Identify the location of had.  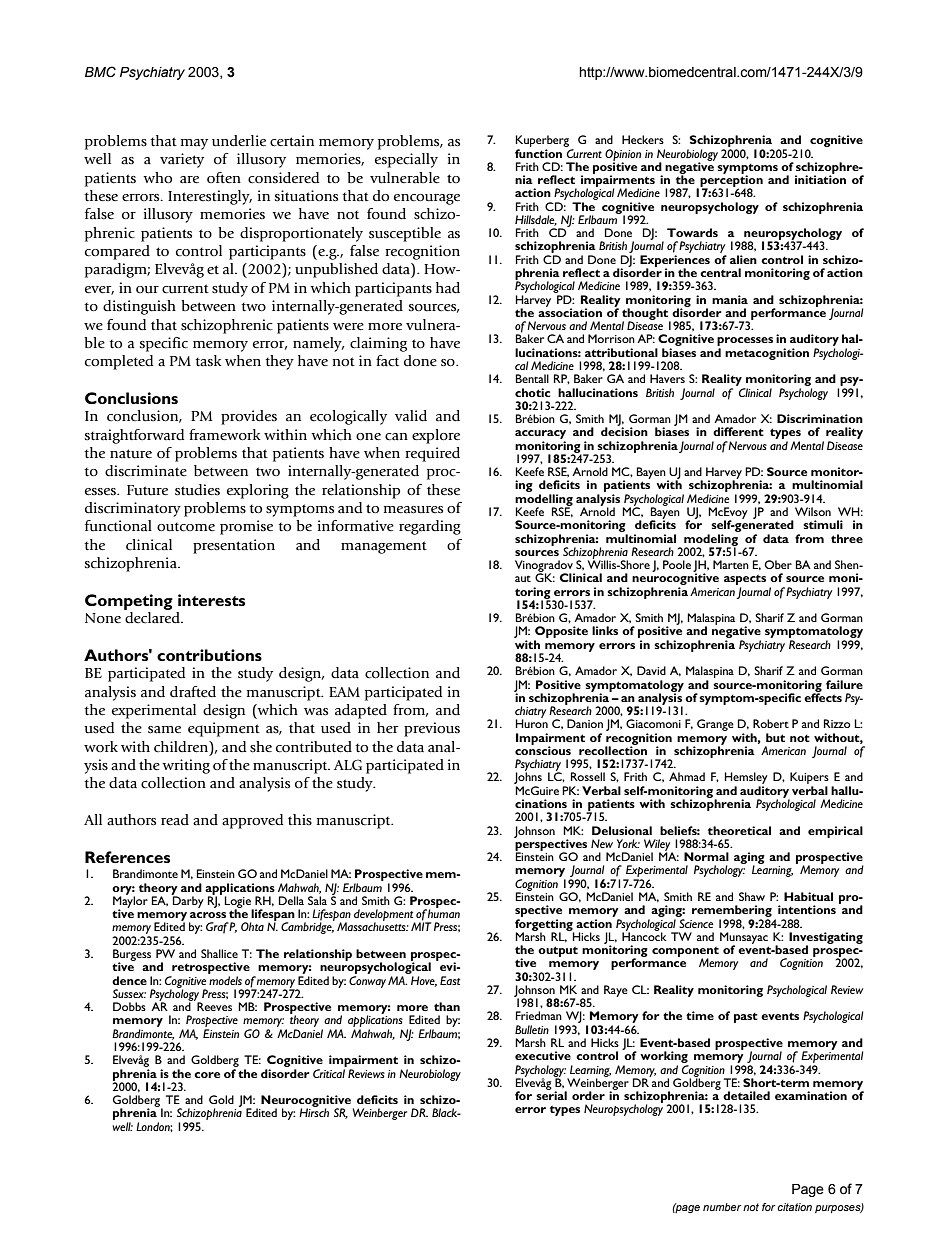
(448, 287).
